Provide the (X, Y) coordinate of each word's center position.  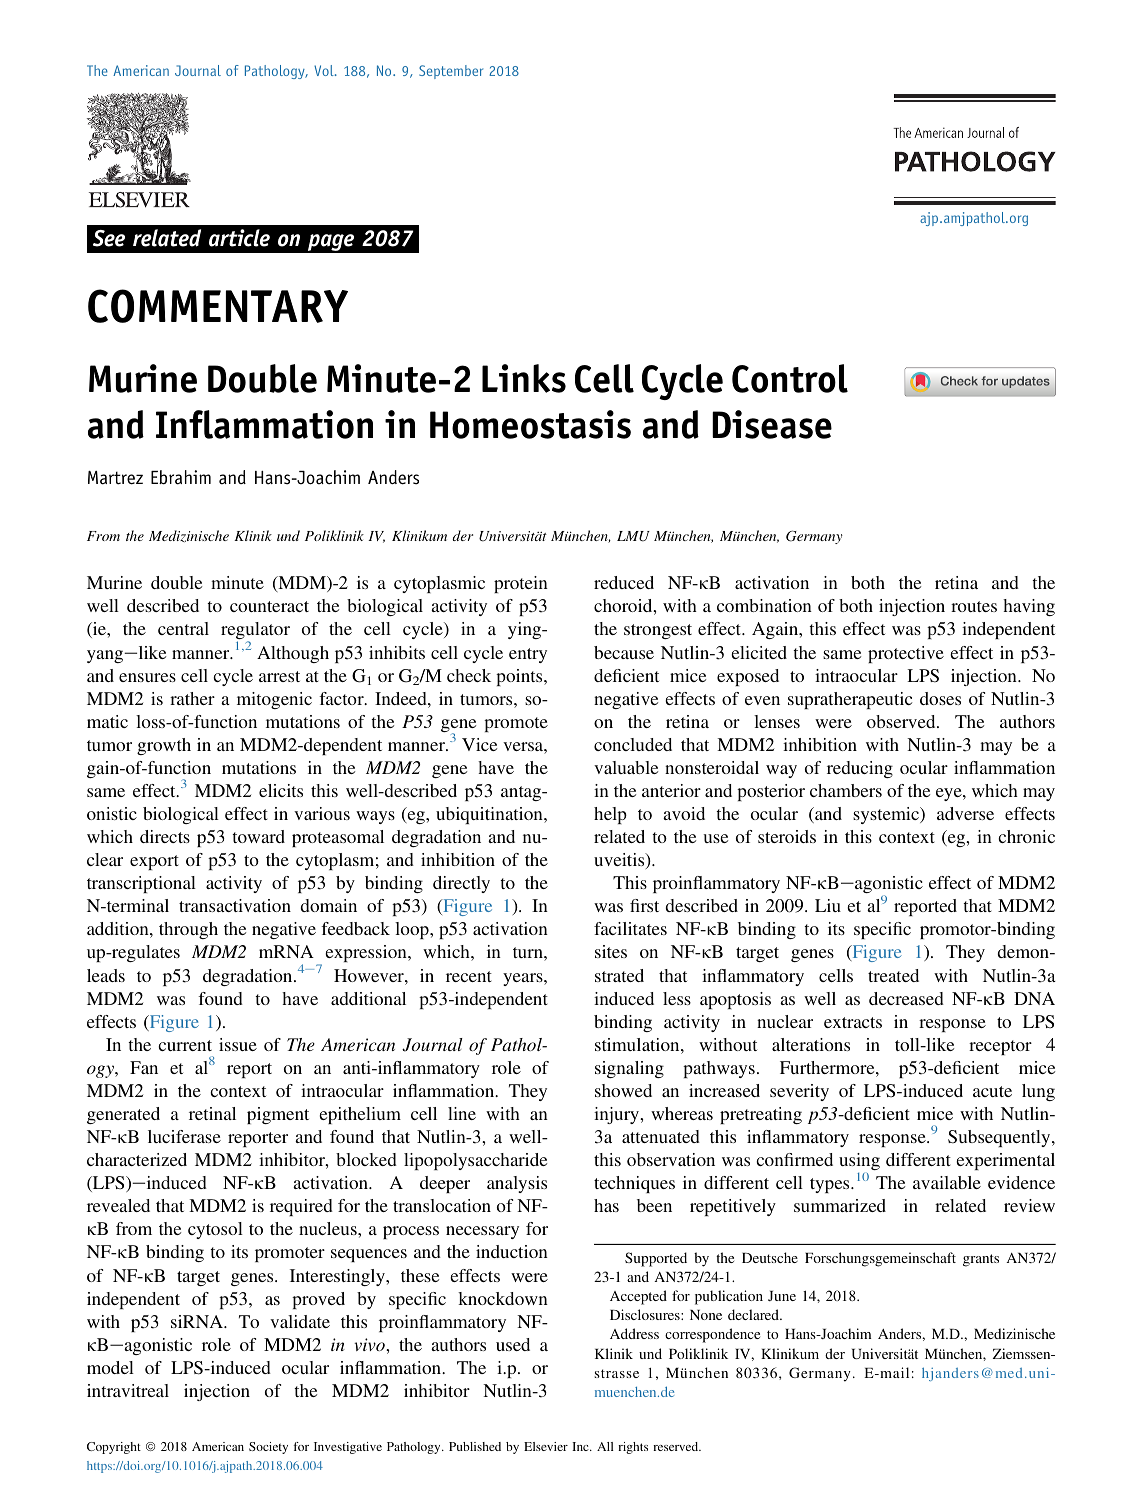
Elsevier (546, 1446)
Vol (325, 70)
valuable (626, 767)
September (451, 72)
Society (268, 1448)
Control (790, 378)
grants (981, 1260)
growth (164, 746)
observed (902, 721)
